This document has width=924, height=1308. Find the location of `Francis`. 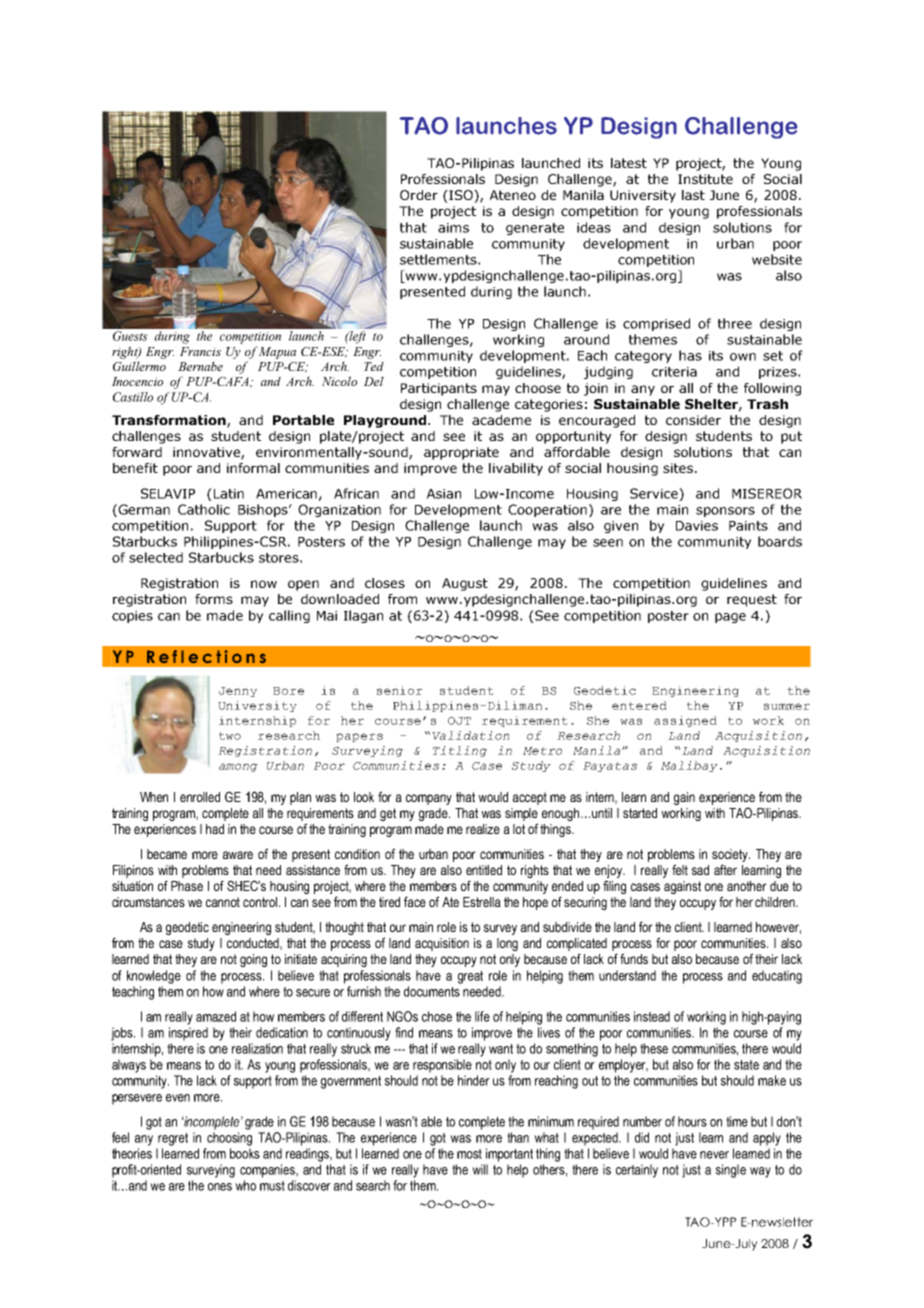

Francis is located at coordinates (200, 351).
